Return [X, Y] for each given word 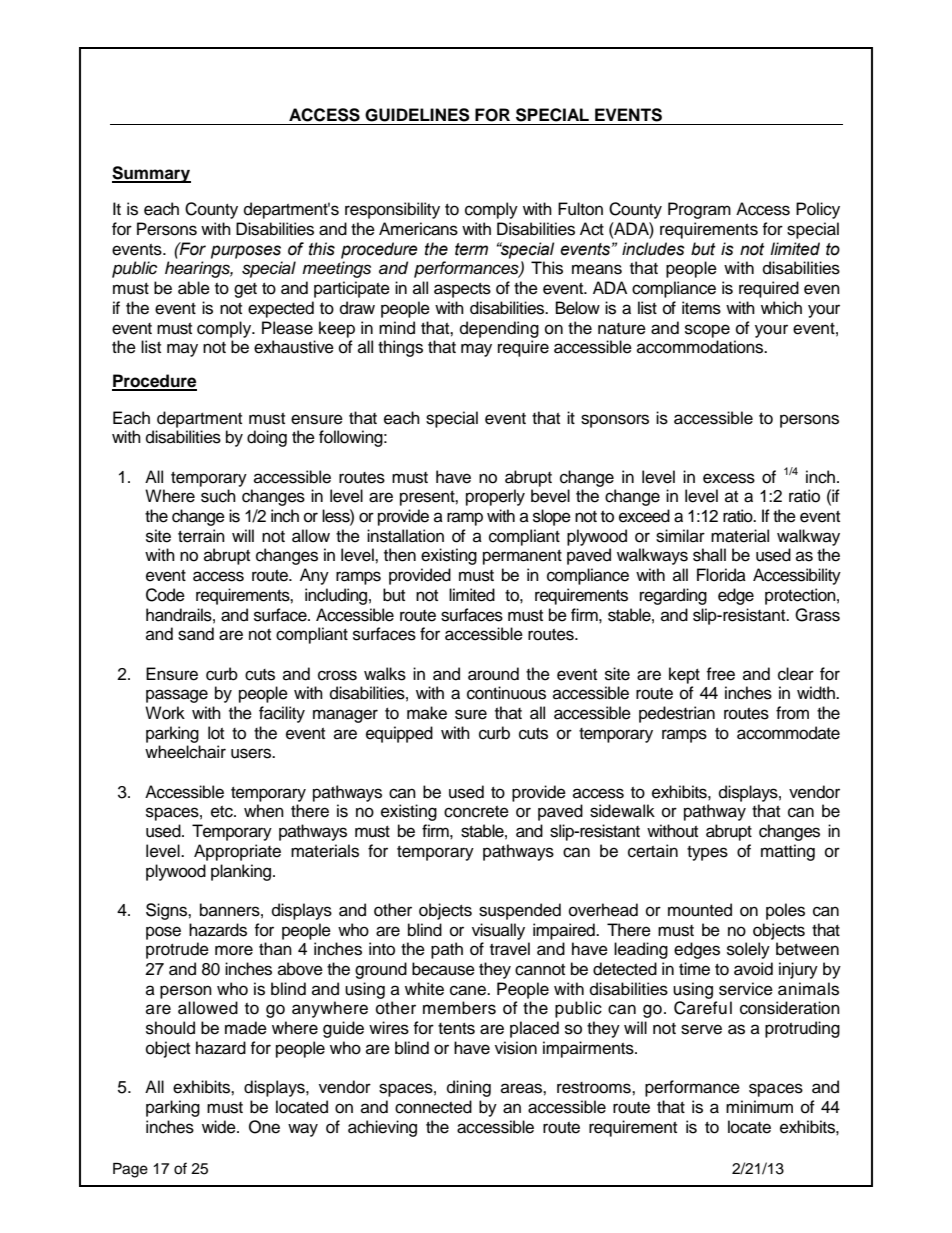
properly [495, 497]
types [707, 853]
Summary [151, 174]
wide [220, 1127]
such [218, 496]
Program [699, 210]
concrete [476, 812]
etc [223, 812]
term [471, 249]
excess [729, 478]
